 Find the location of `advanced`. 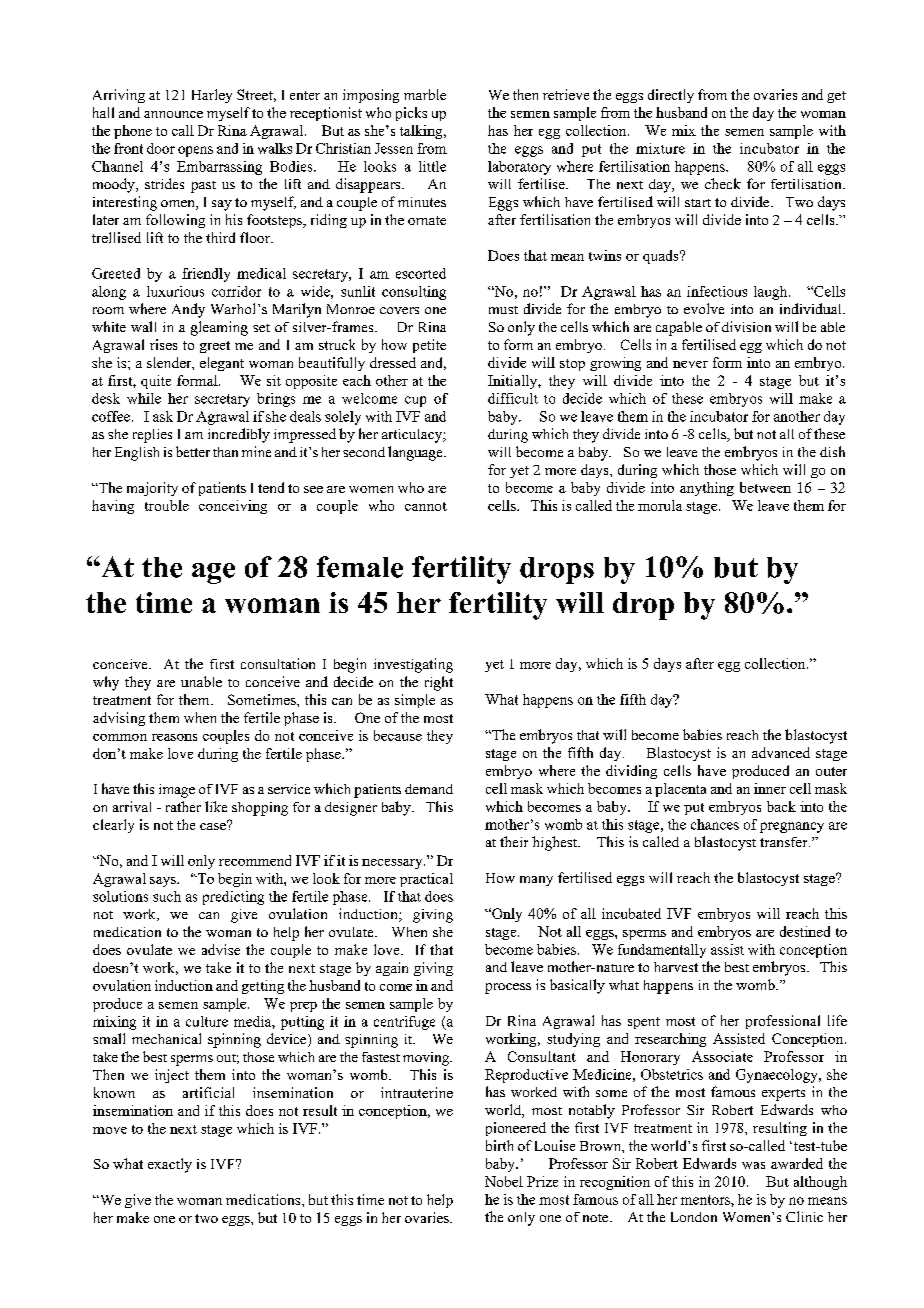

advanced is located at coordinates (781, 752).
